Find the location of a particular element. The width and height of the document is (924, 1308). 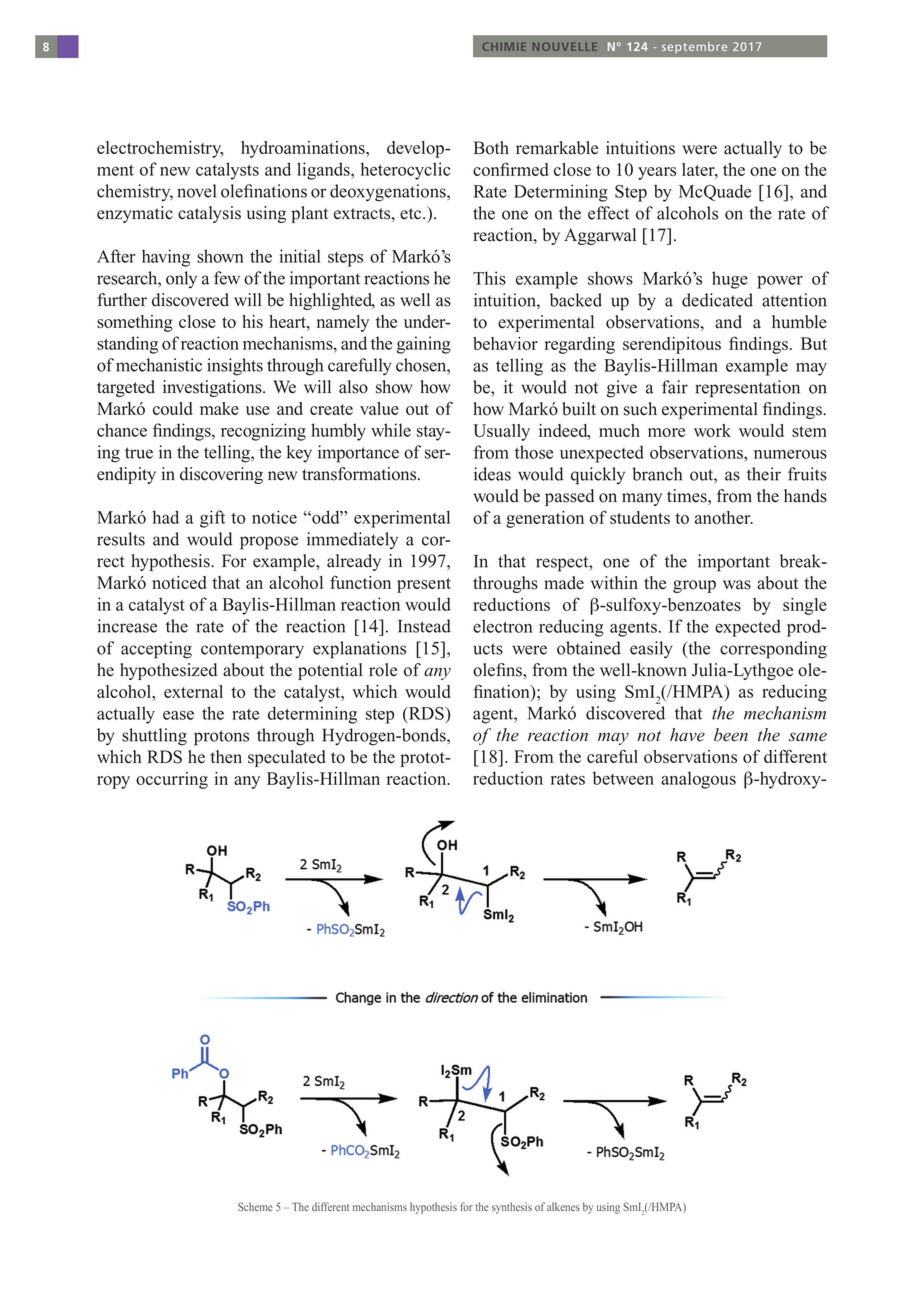

alkenes is located at coordinates (563, 1206).
